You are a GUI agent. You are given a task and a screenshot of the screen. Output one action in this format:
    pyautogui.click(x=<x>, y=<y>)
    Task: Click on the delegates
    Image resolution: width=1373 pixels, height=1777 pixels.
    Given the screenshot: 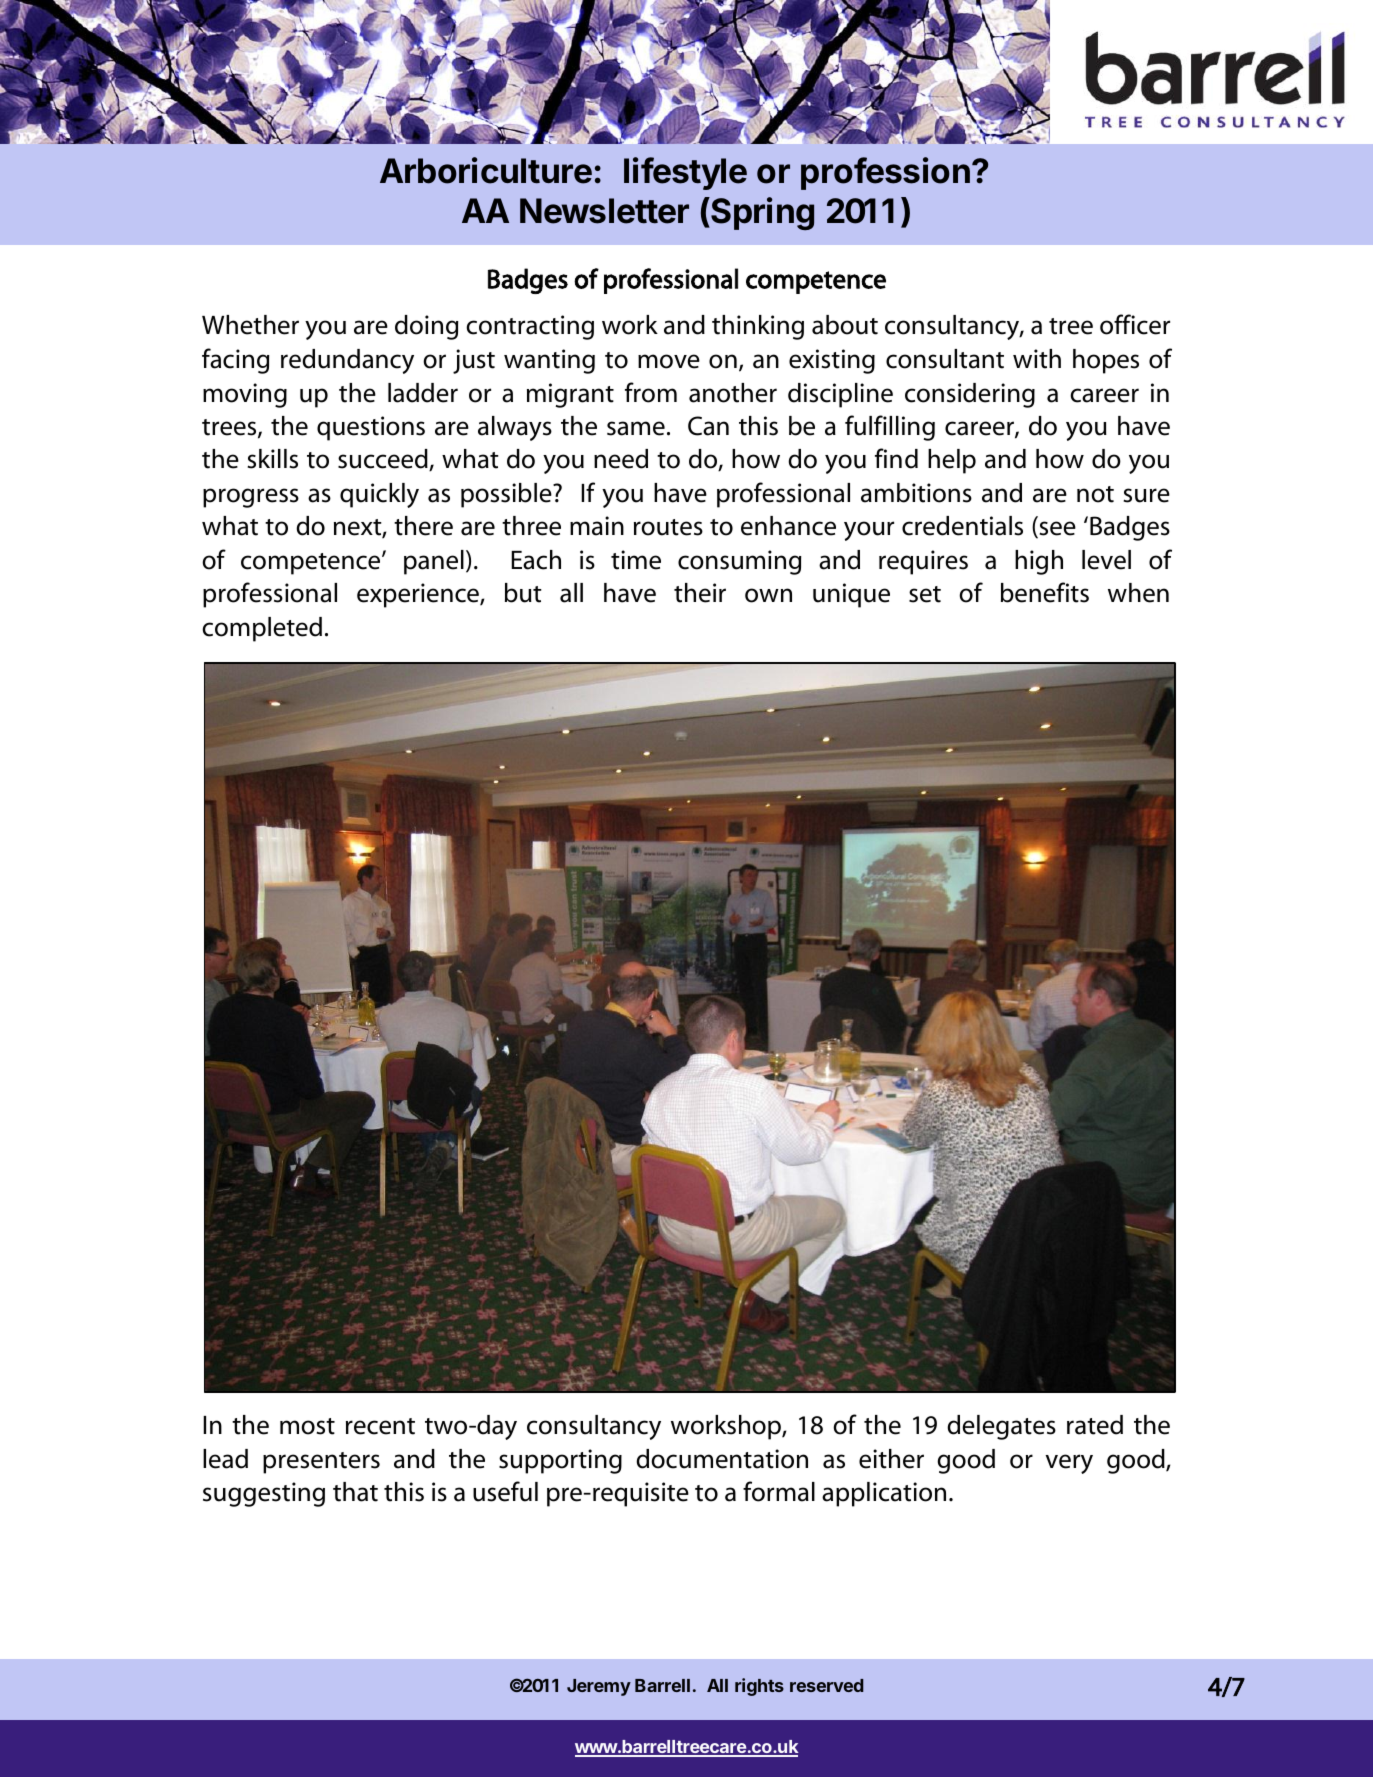 What is the action you would take?
    pyautogui.click(x=1001, y=1427)
